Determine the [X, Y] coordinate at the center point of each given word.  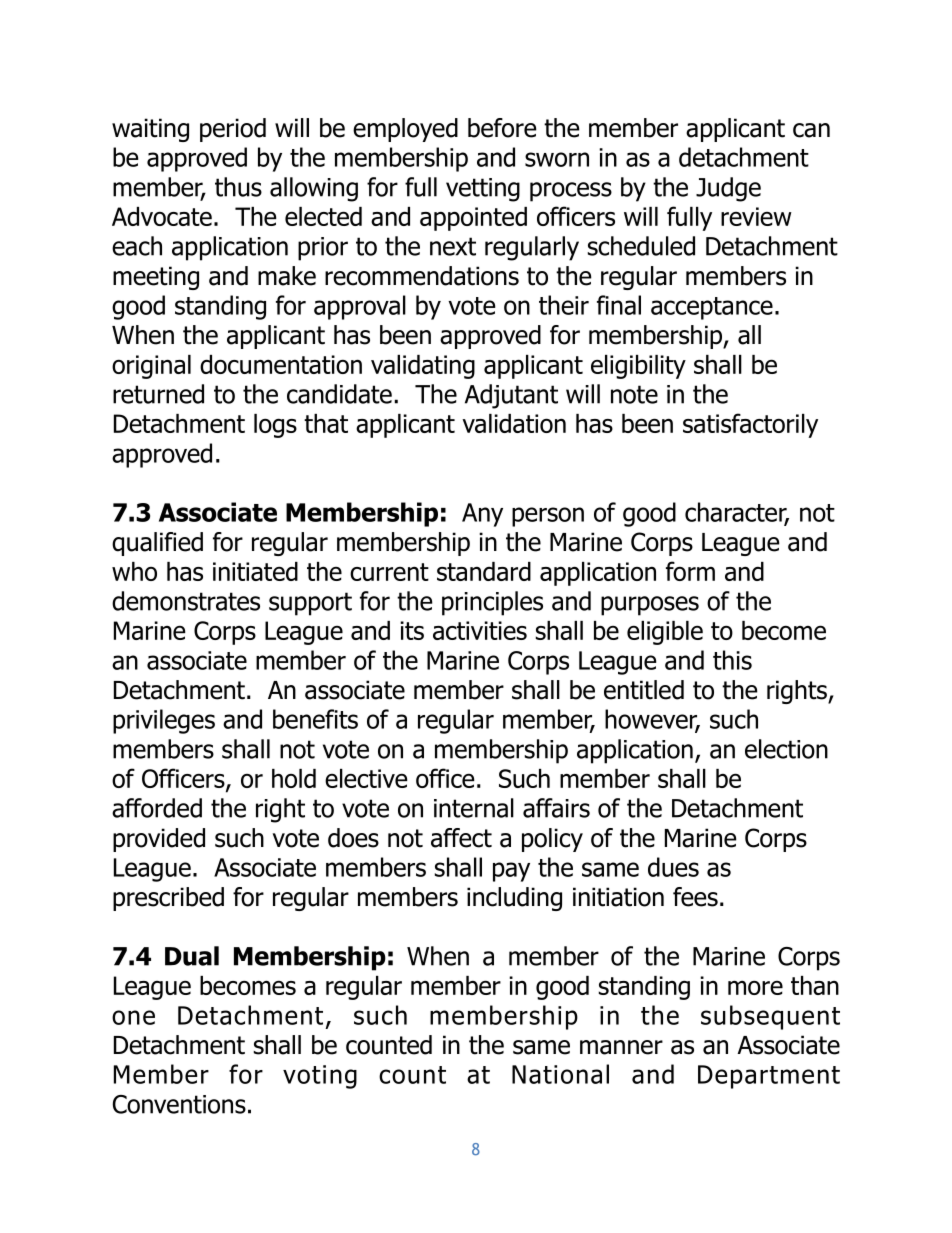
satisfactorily [750, 425]
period [233, 130]
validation [514, 423]
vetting [483, 190]
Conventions [179, 1104]
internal [474, 808]
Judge [728, 189]
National [560, 1074]
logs [275, 426]
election [786, 749]
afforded [157, 808]
